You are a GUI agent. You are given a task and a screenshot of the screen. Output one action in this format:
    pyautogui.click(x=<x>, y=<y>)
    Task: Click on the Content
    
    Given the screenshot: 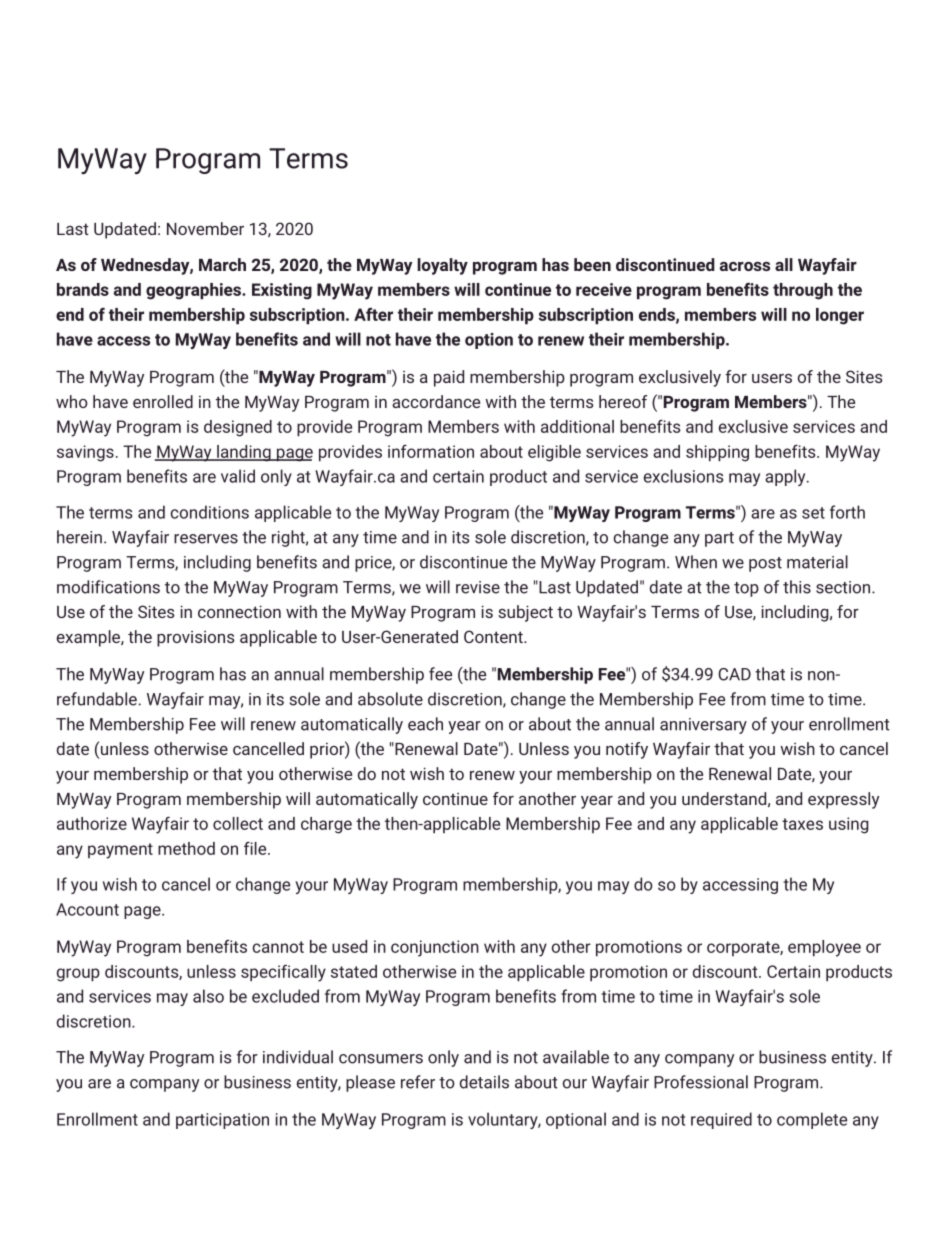 What is the action you would take?
    pyautogui.click(x=494, y=636)
